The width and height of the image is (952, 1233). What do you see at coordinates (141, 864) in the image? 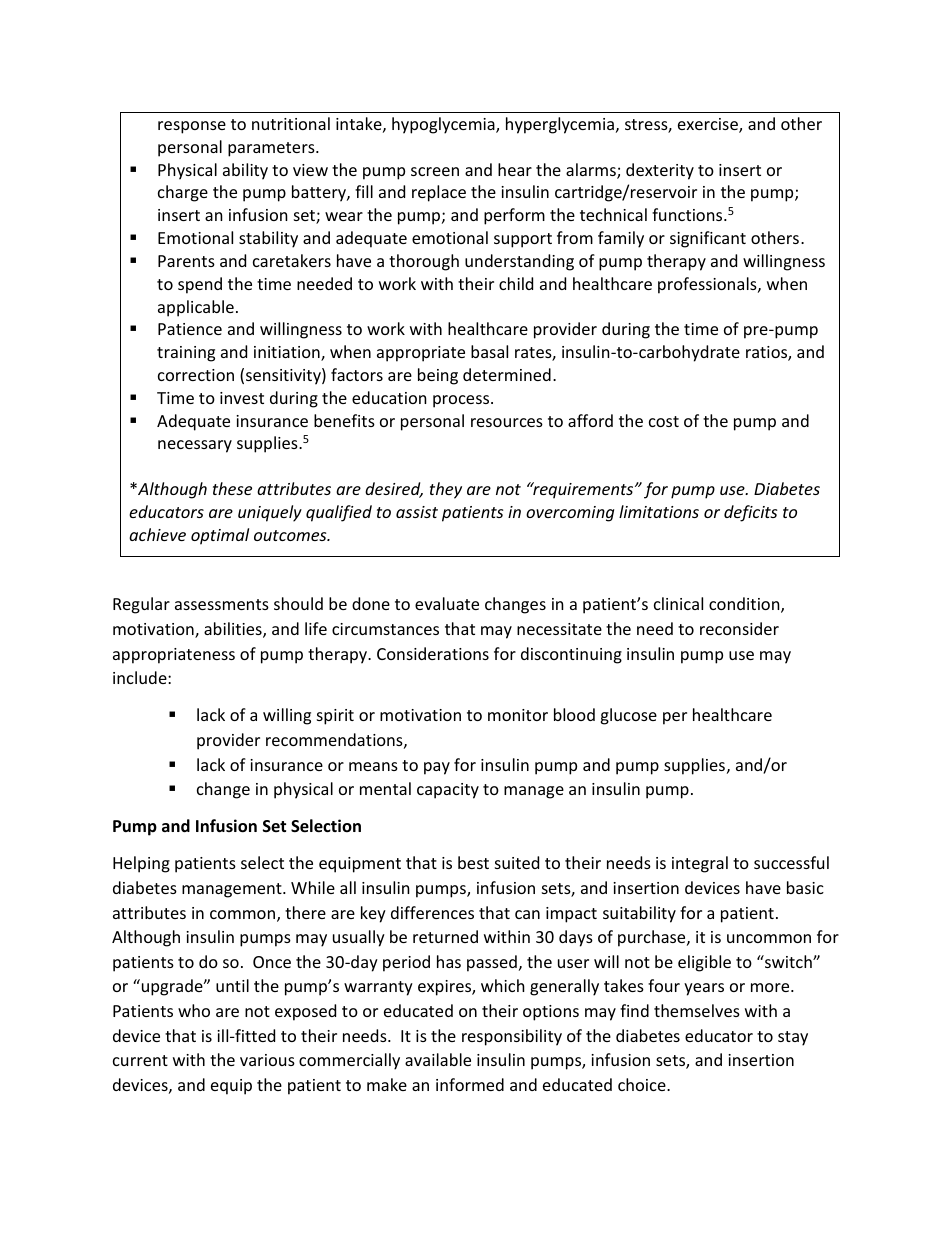
I see `Helping` at bounding box center [141, 864].
